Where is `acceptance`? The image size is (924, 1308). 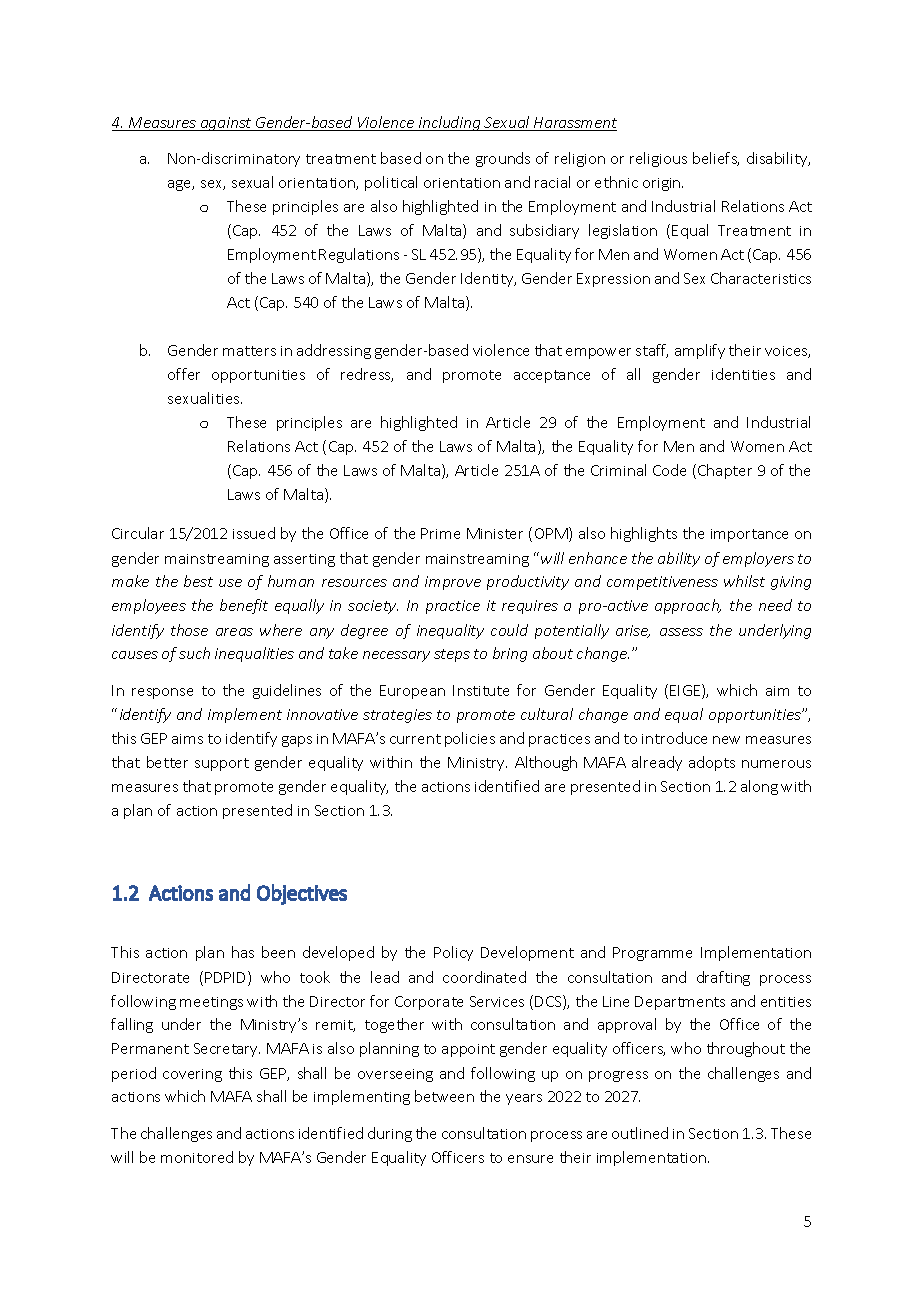 acceptance is located at coordinates (552, 376).
